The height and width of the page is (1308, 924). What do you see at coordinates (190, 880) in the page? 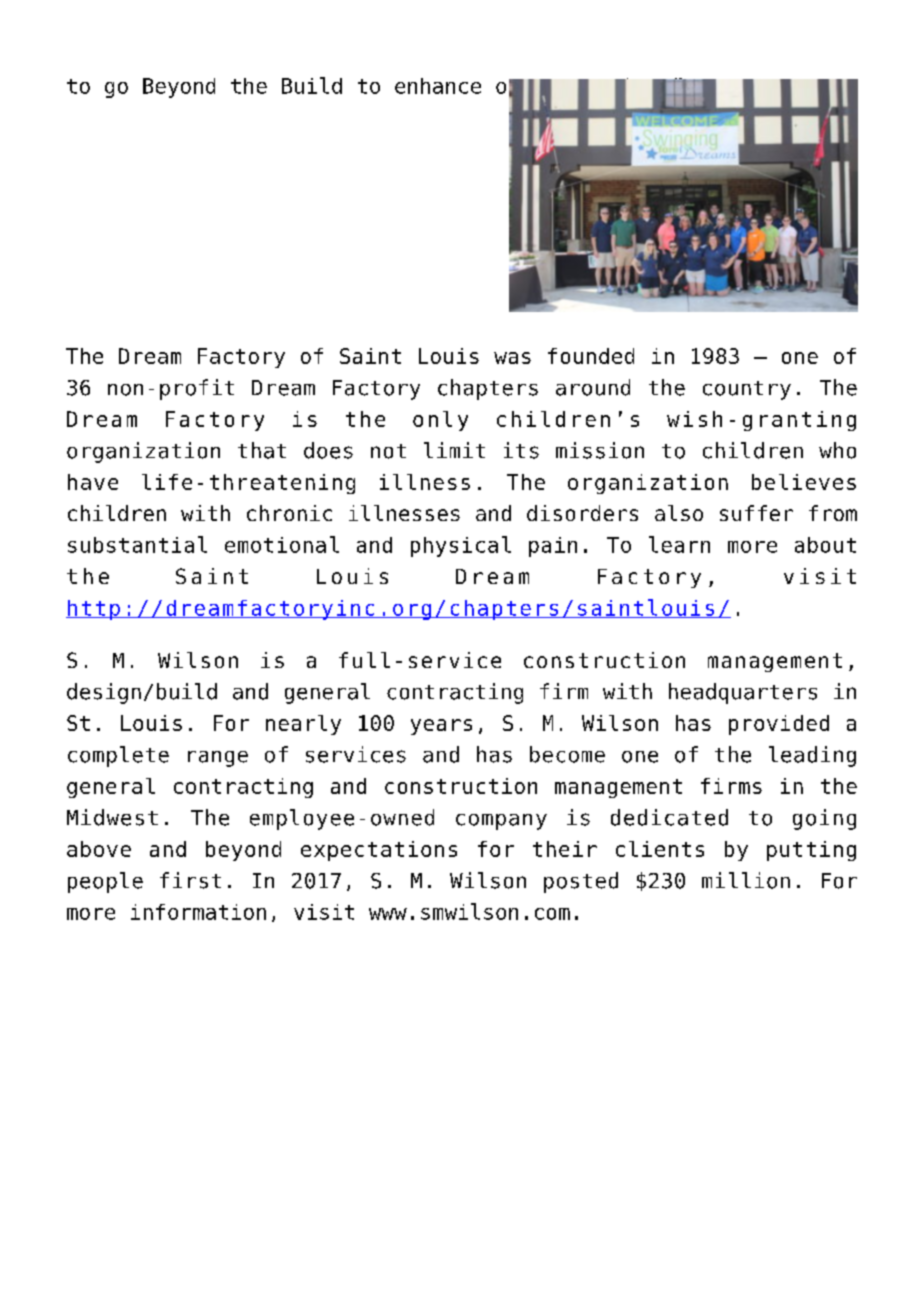
I see `first` at bounding box center [190, 880].
